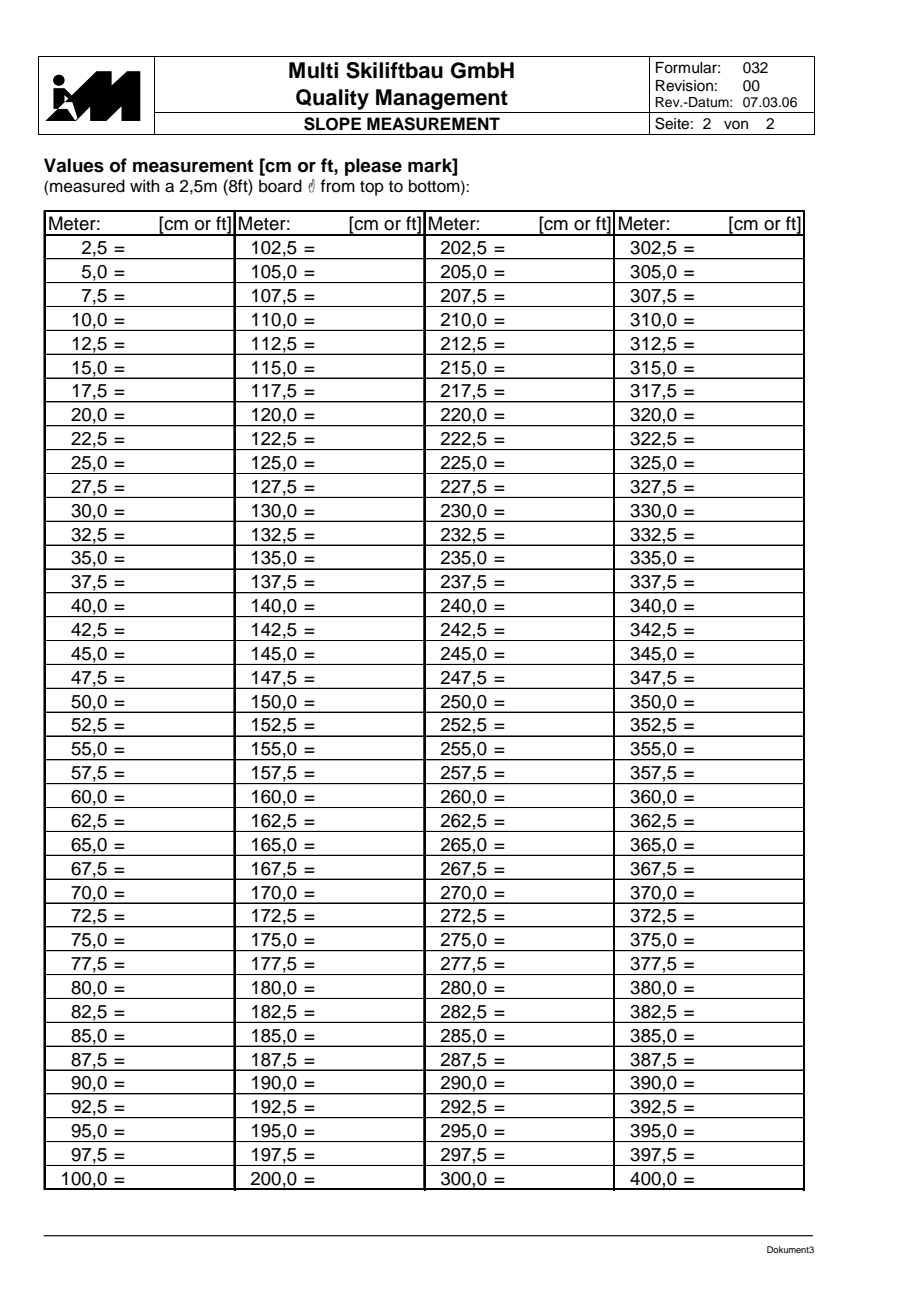  I want to click on SLOPE, so click(332, 124).
